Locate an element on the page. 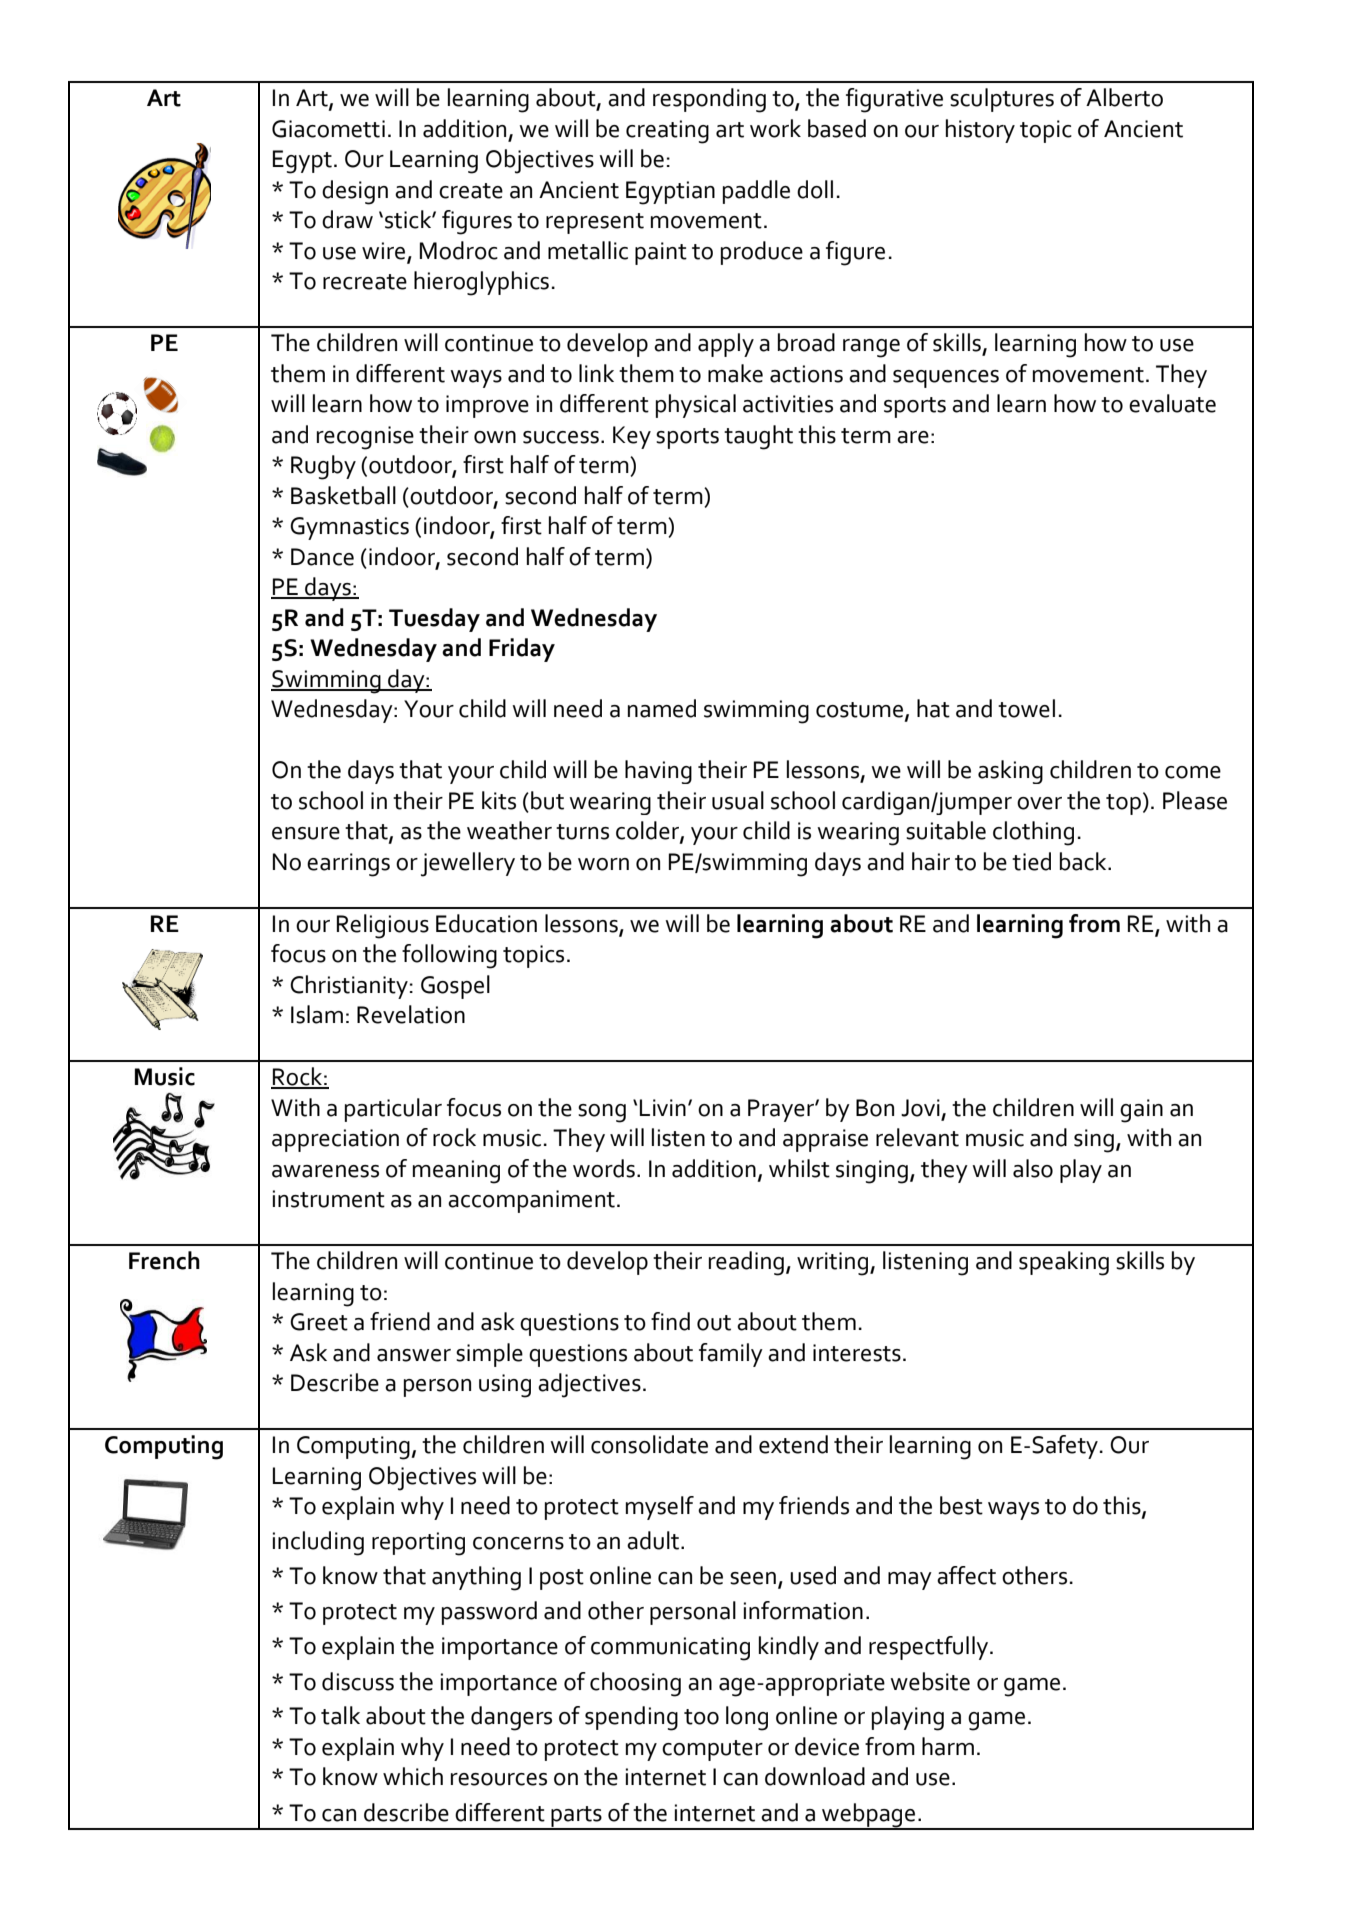  worn is located at coordinates (603, 864).
